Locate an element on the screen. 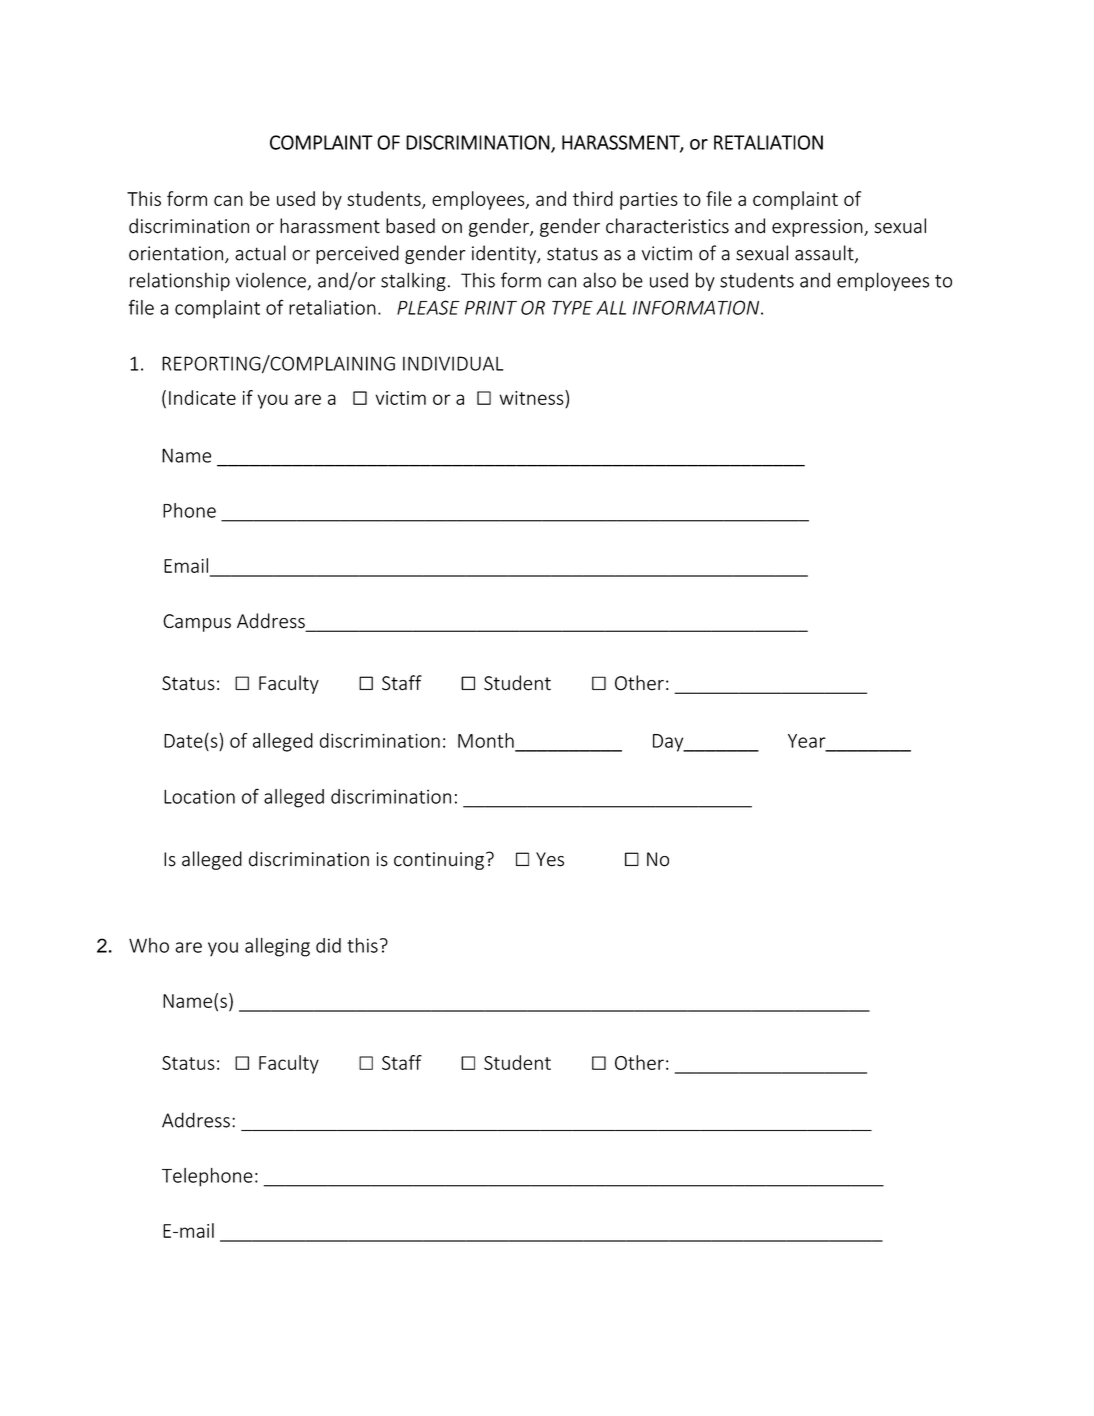 The height and width of the screenshot is (1416, 1094). witness is located at coordinates (533, 397).
